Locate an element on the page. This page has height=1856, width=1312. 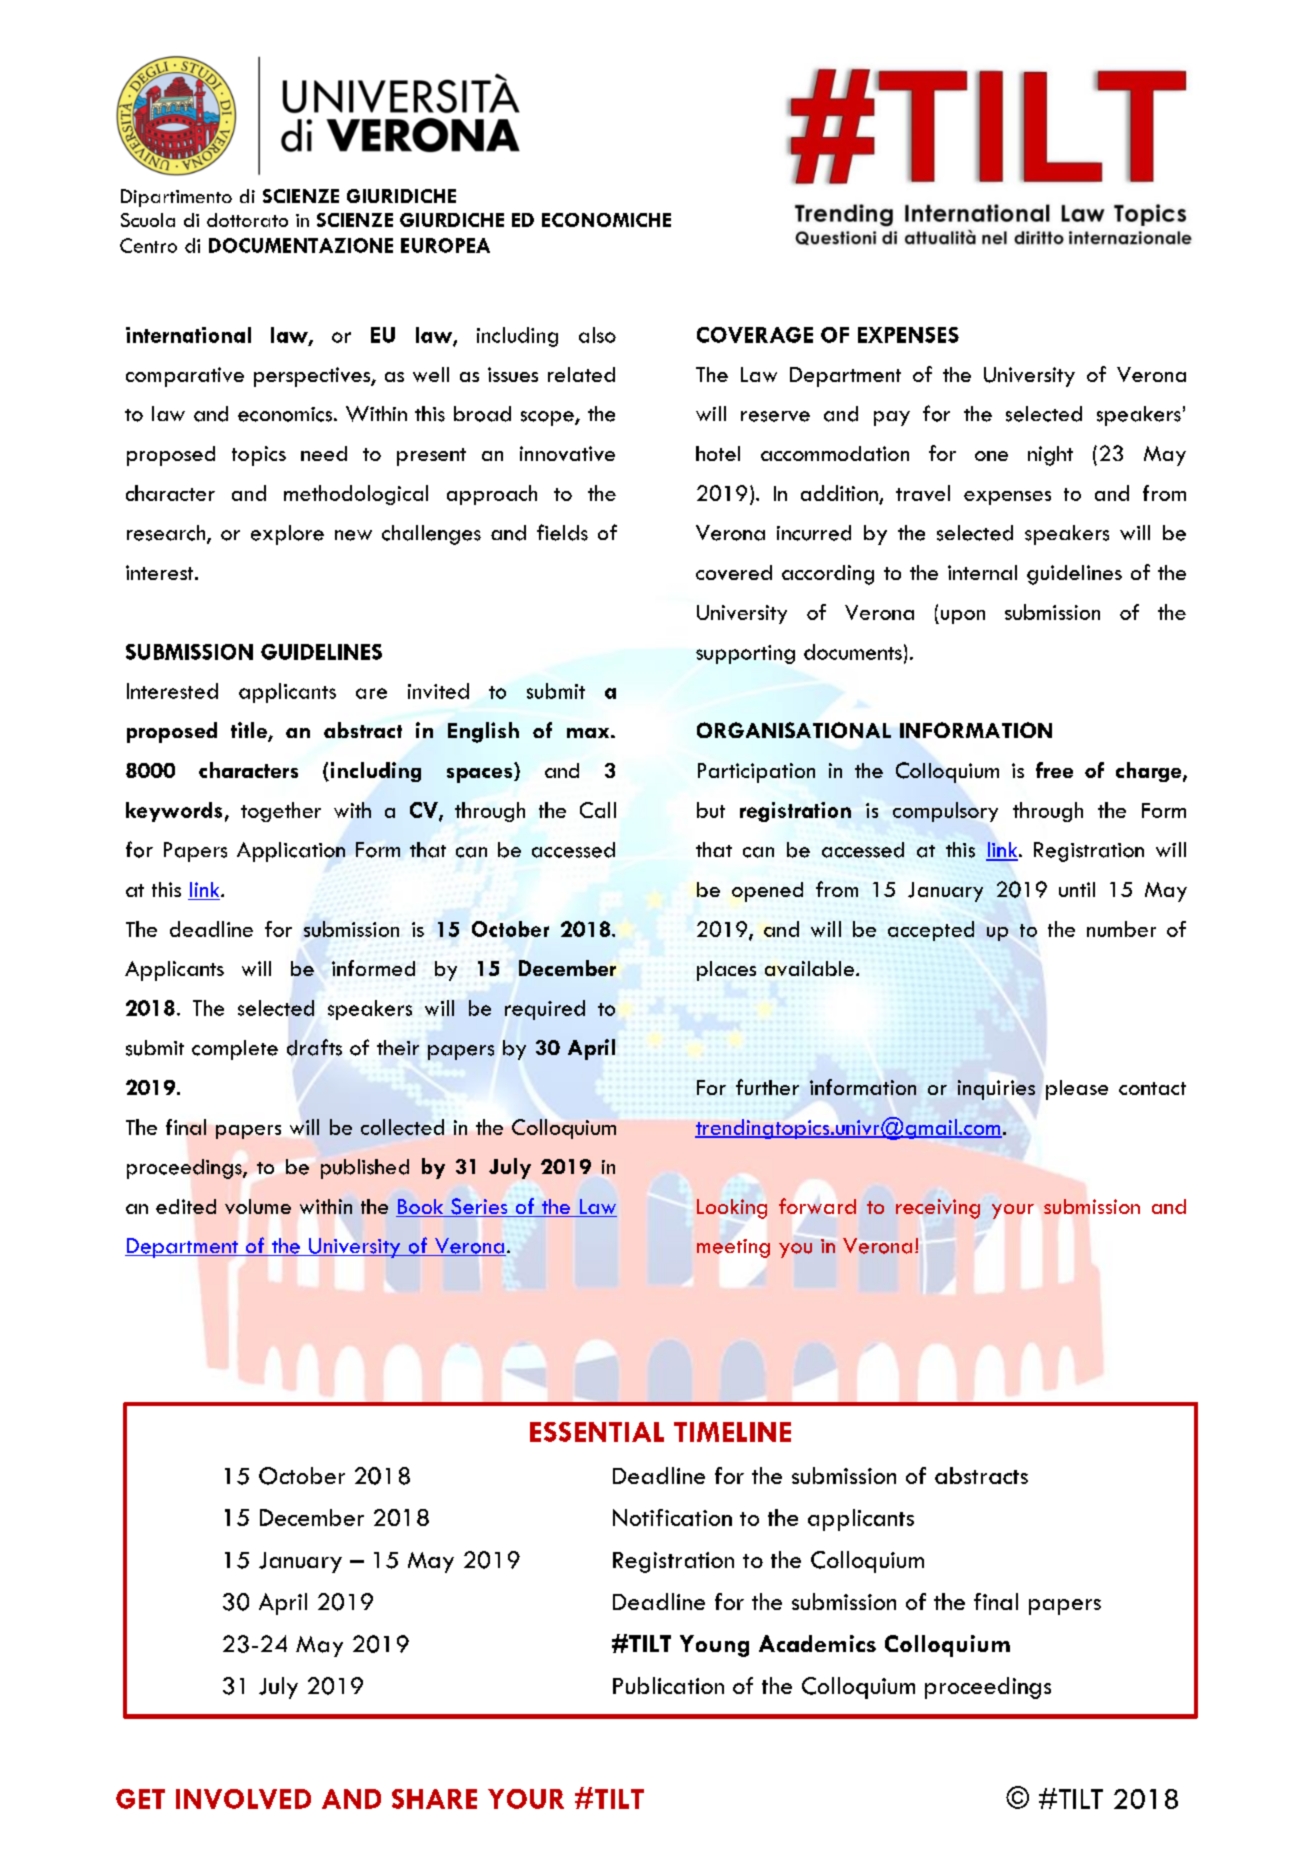
ESSENTIAL is located at coordinates (597, 1432).
